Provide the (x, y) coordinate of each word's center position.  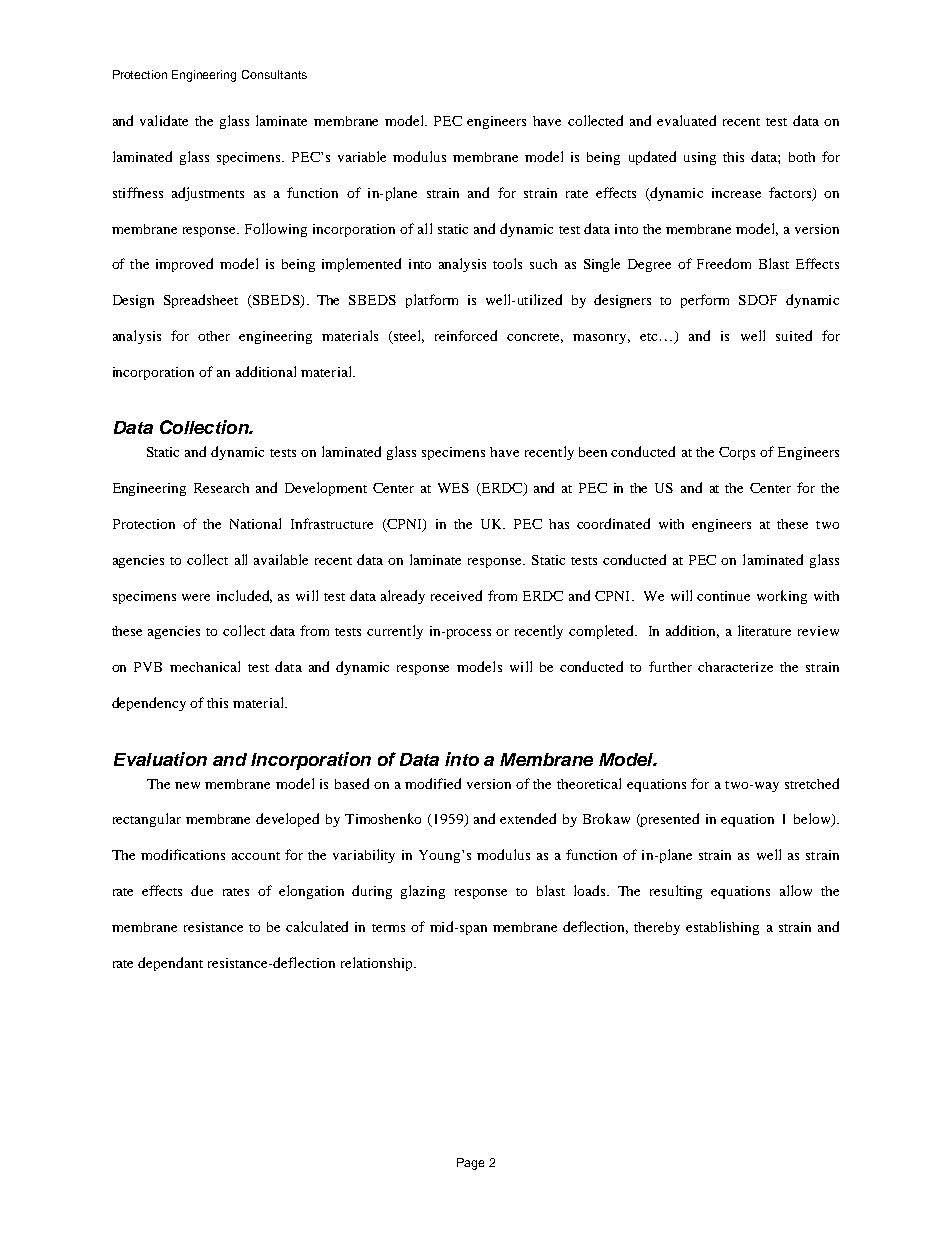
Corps (737, 453)
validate (164, 120)
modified (433, 783)
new (187, 785)
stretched (812, 783)
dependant (170, 964)
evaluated (686, 120)
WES (453, 488)
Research (221, 488)
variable (362, 156)
